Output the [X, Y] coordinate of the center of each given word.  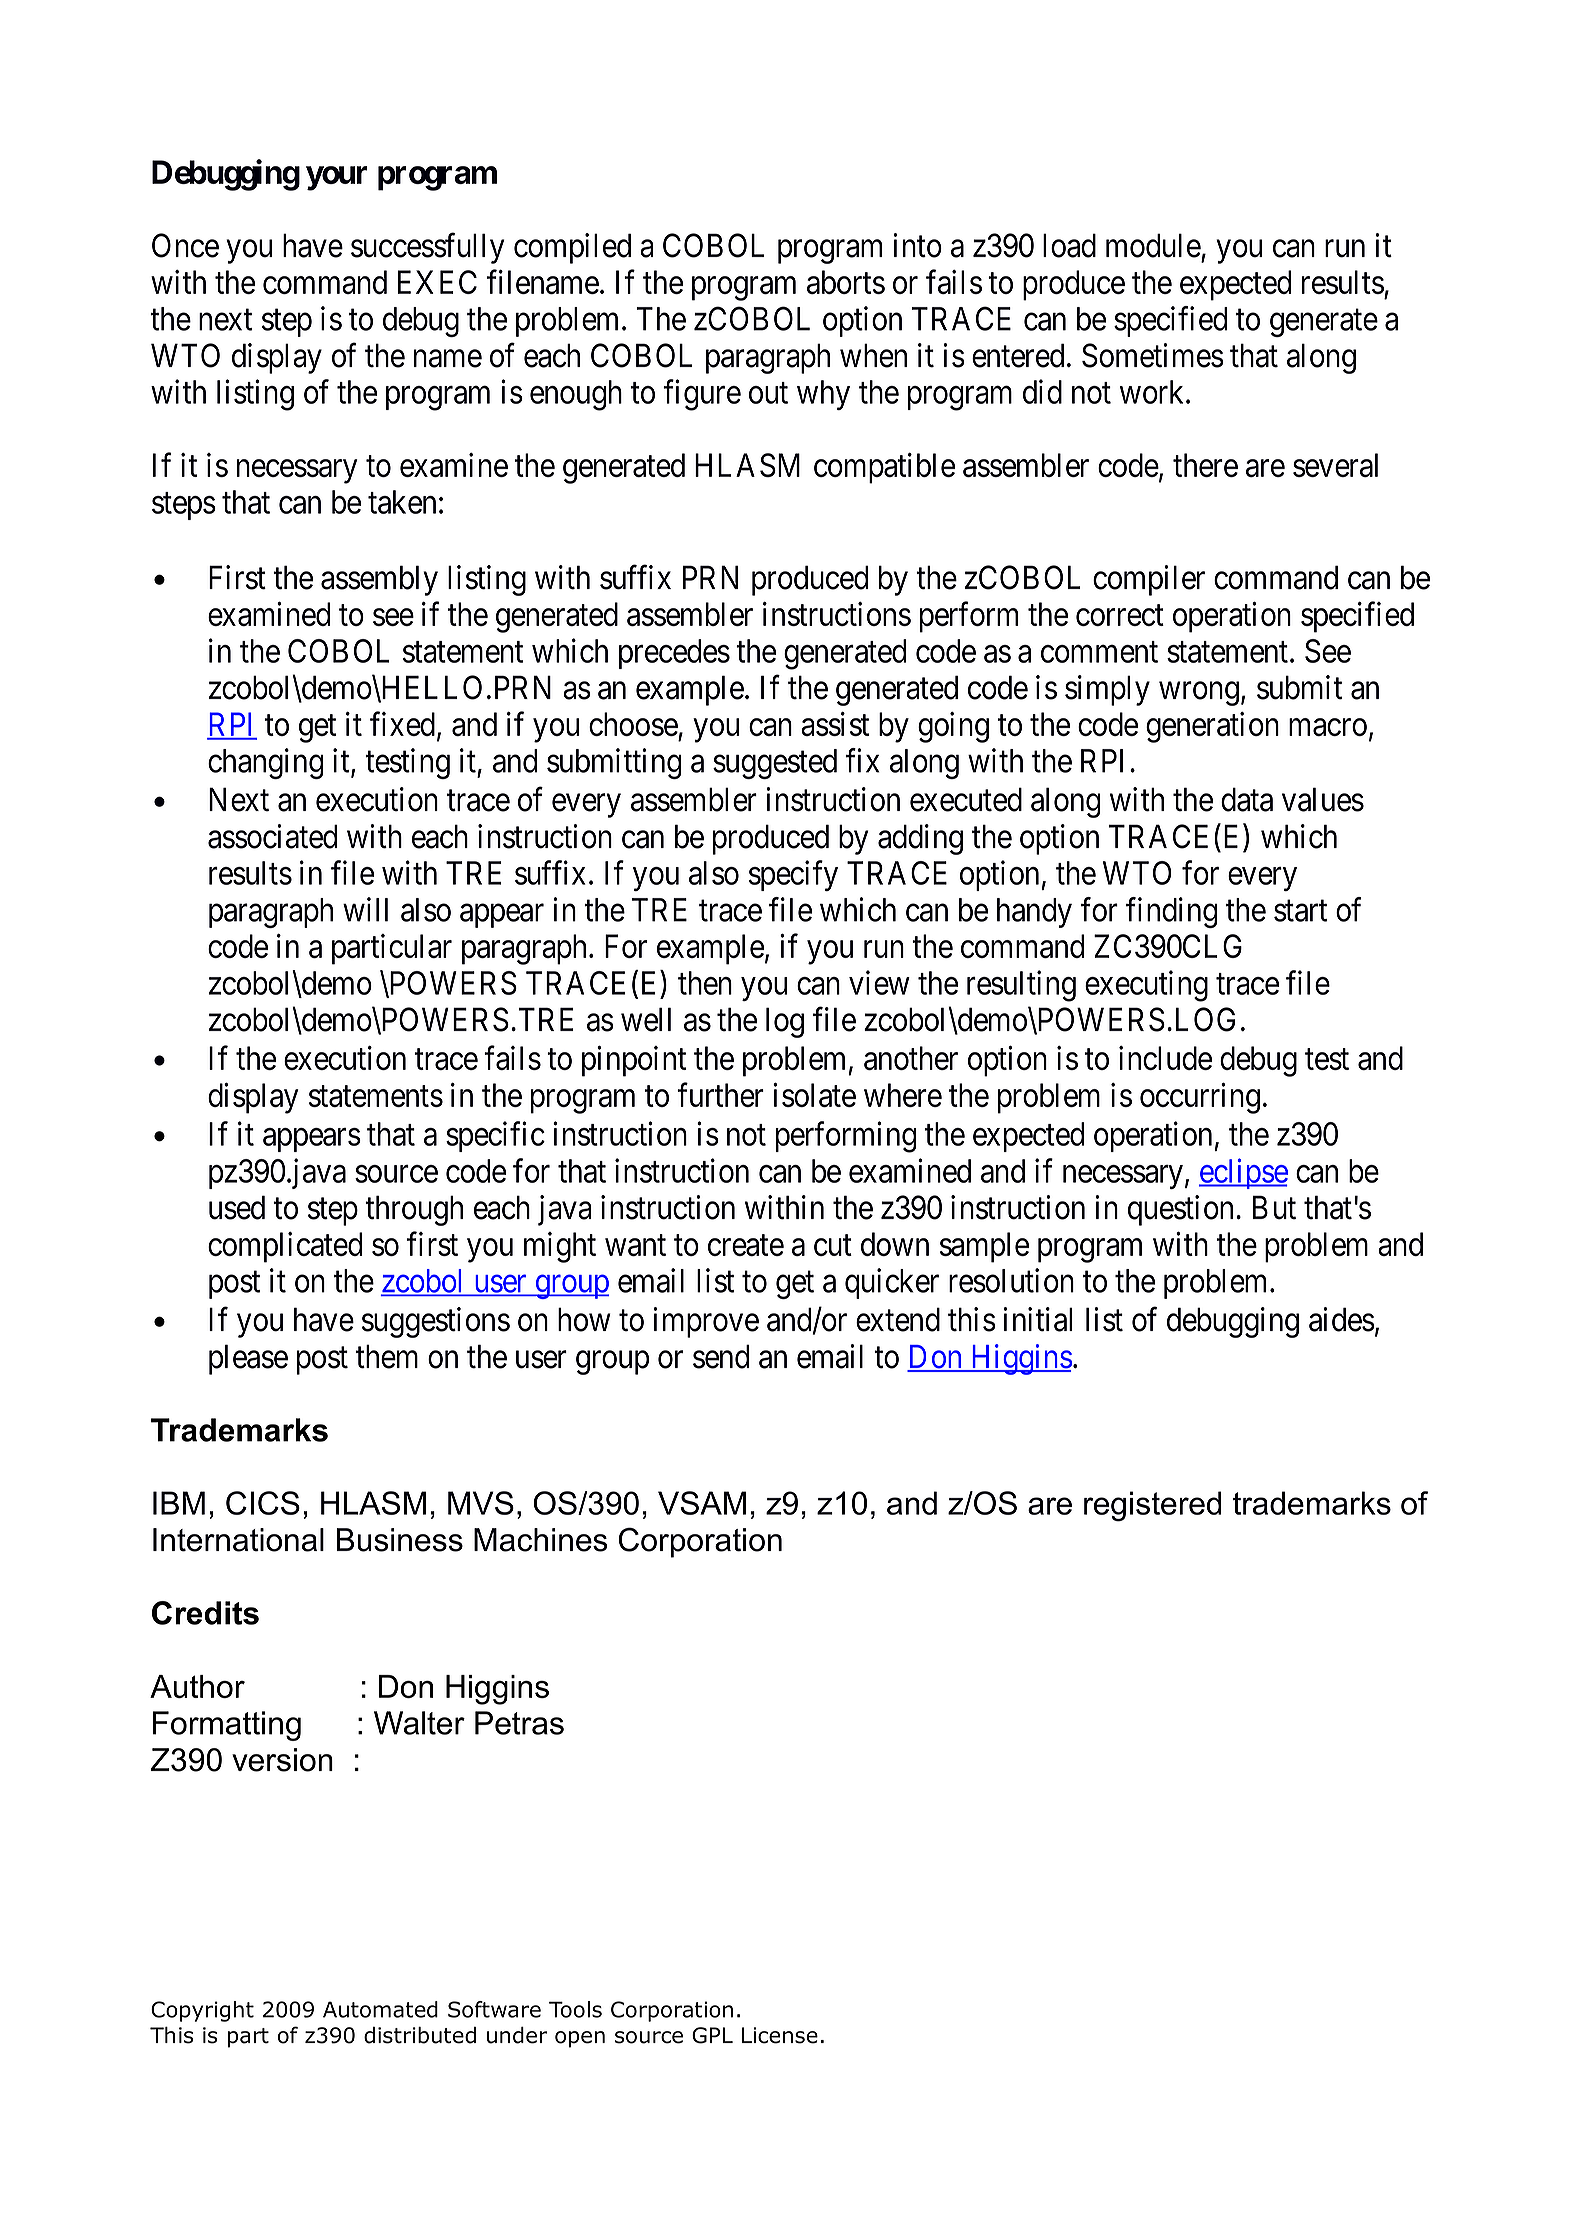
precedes [674, 654]
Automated [380, 2009]
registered [1153, 1506]
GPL [712, 2035]
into [917, 245]
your [336, 178]
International [238, 1540]
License [780, 2035]
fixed [404, 725]
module [1153, 245]
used [237, 1207]
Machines [541, 1540]
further [720, 1095]
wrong [1199, 694]
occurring [1200, 1098]
